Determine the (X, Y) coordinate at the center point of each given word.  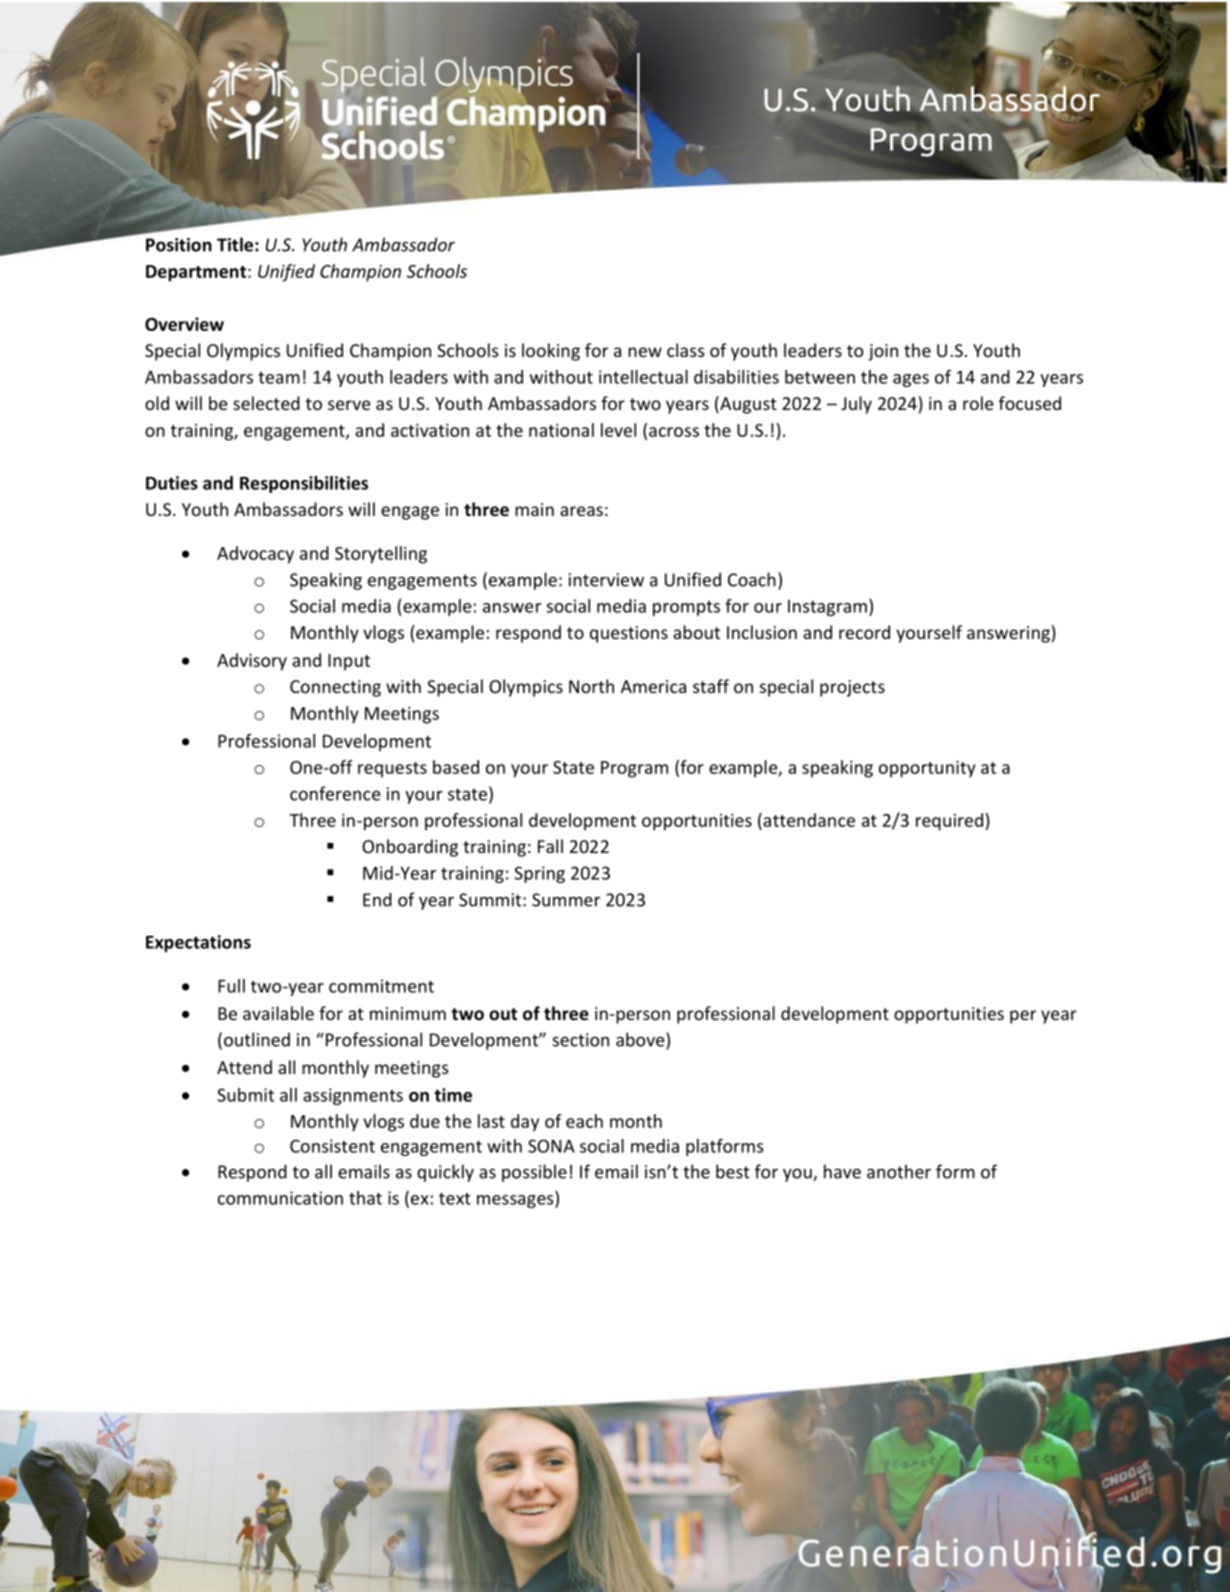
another (899, 1171)
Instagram (827, 608)
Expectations (198, 943)
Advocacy (255, 555)
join (883, 352)
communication (280, 1198)
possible (534, 1173)
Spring (539, 874)
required (949, 822)
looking (551, 352)
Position (179, 245)
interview (606, 580)
